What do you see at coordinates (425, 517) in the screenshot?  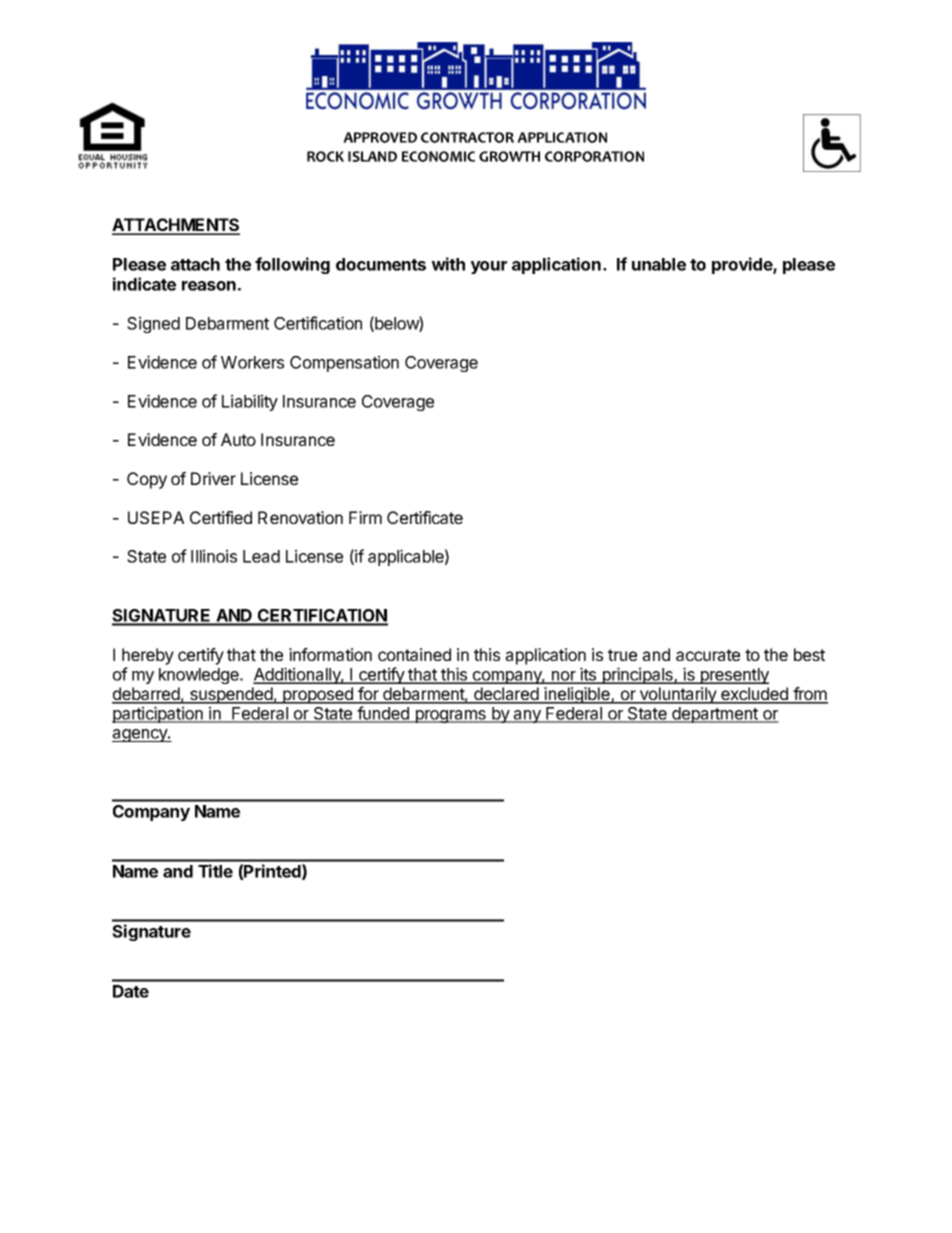 I see `Certificate` at bounding box center [425, 517].
